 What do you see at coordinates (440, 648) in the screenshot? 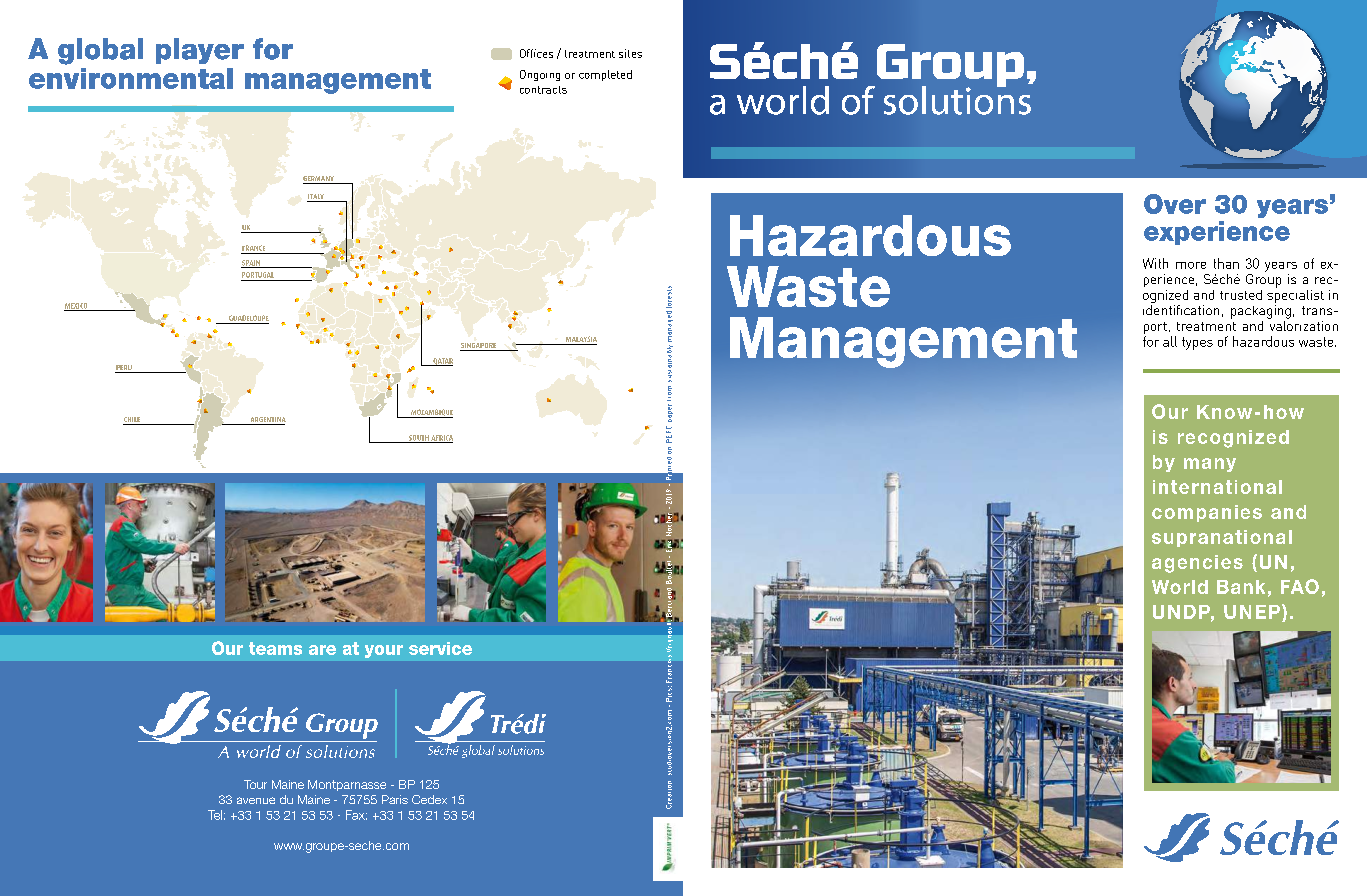
I see `service` at bounding box center [440, 648].
